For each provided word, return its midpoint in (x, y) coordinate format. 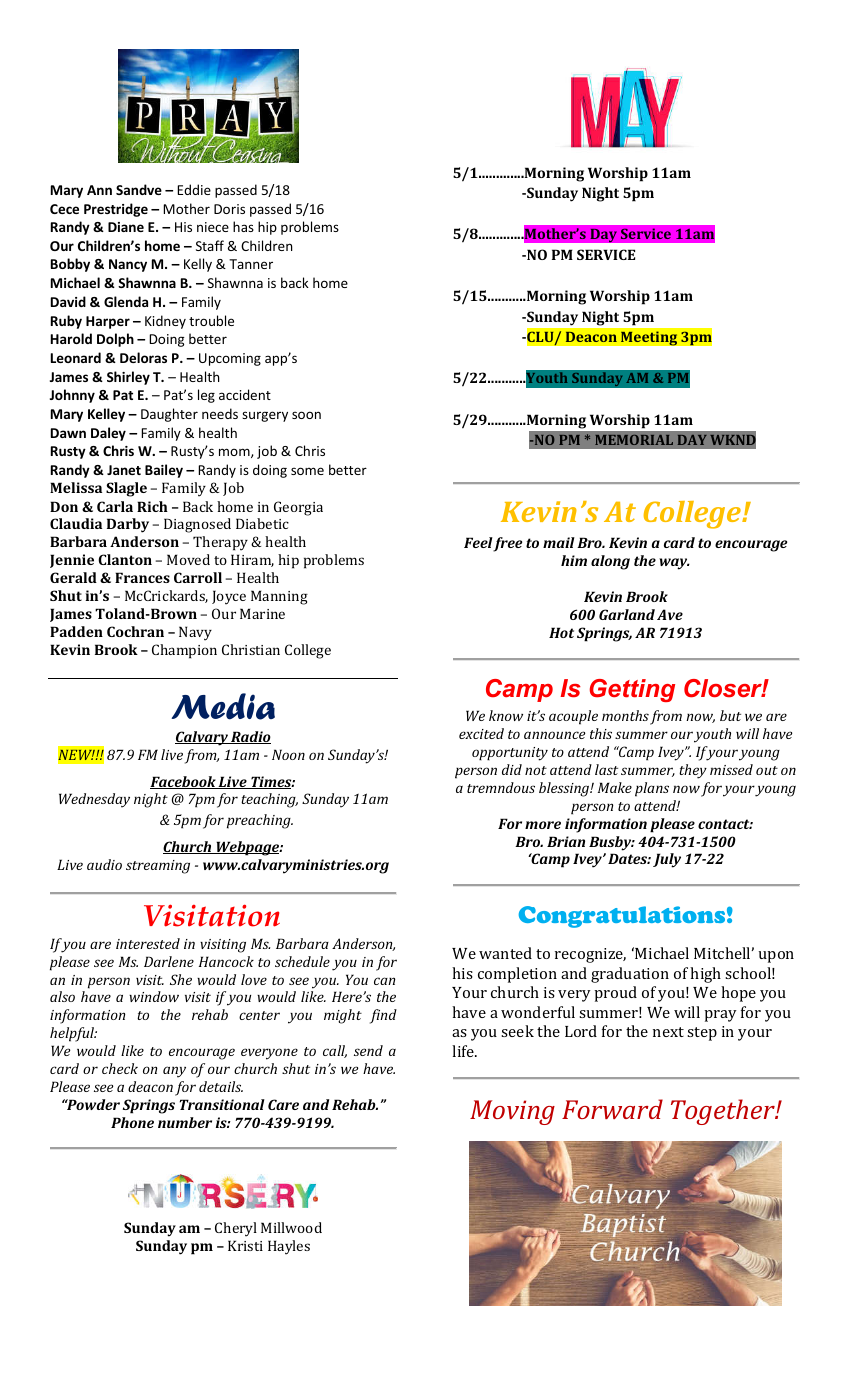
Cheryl (236, 1229)
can (385, 981)
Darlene (169, 961)
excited (481, 733)
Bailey (164, 471)
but (730, 715)
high (705, 975)
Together (724, 1112)
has (243, 226)
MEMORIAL (634, 440)
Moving (512, 1112)
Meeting (649, 338)
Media (223, 706)
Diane (126, 227)
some (307, 471)
